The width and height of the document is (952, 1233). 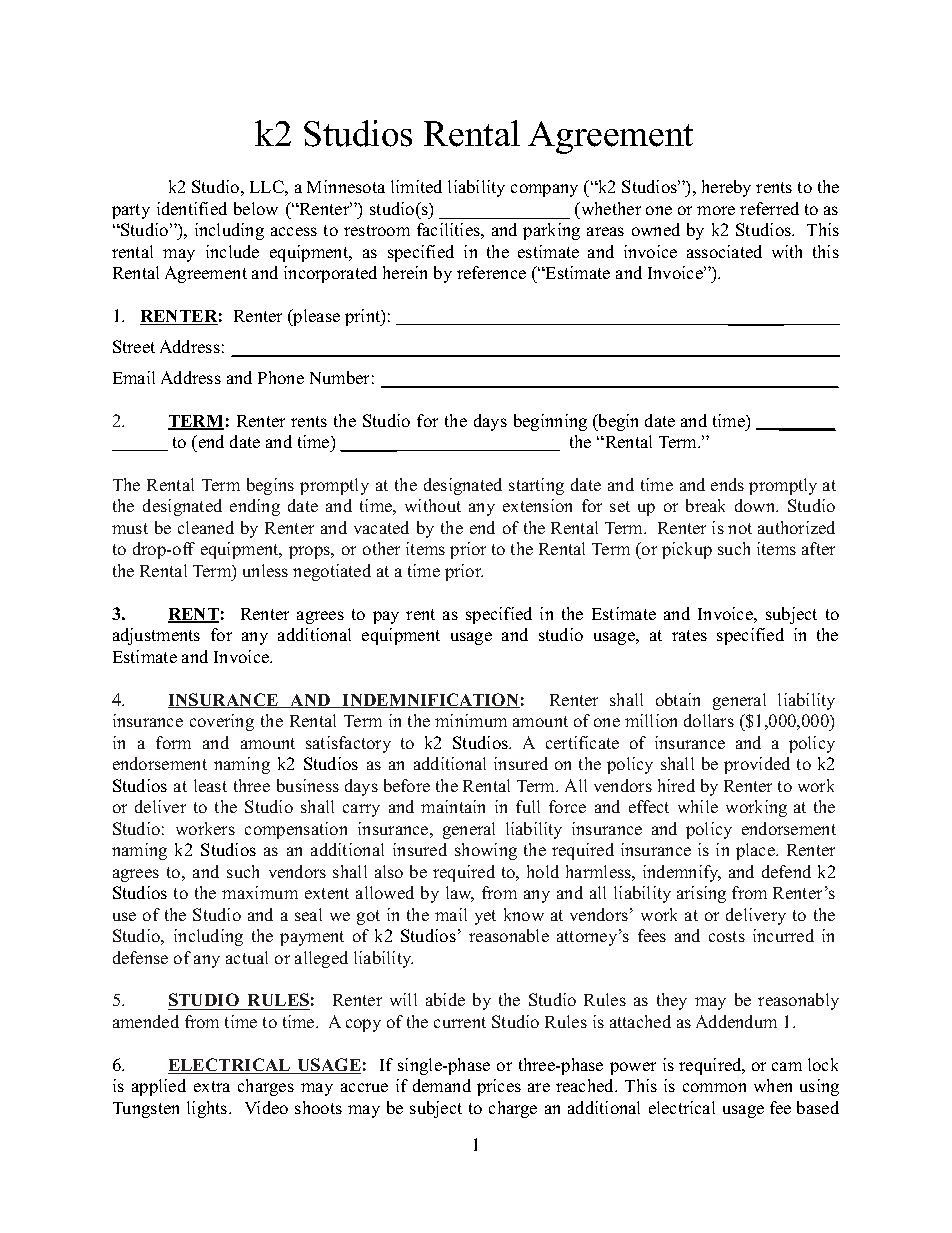 What do you see at coordinates (471, 720) in the document?
I see `minimum` at bounding box center [471, 720].
